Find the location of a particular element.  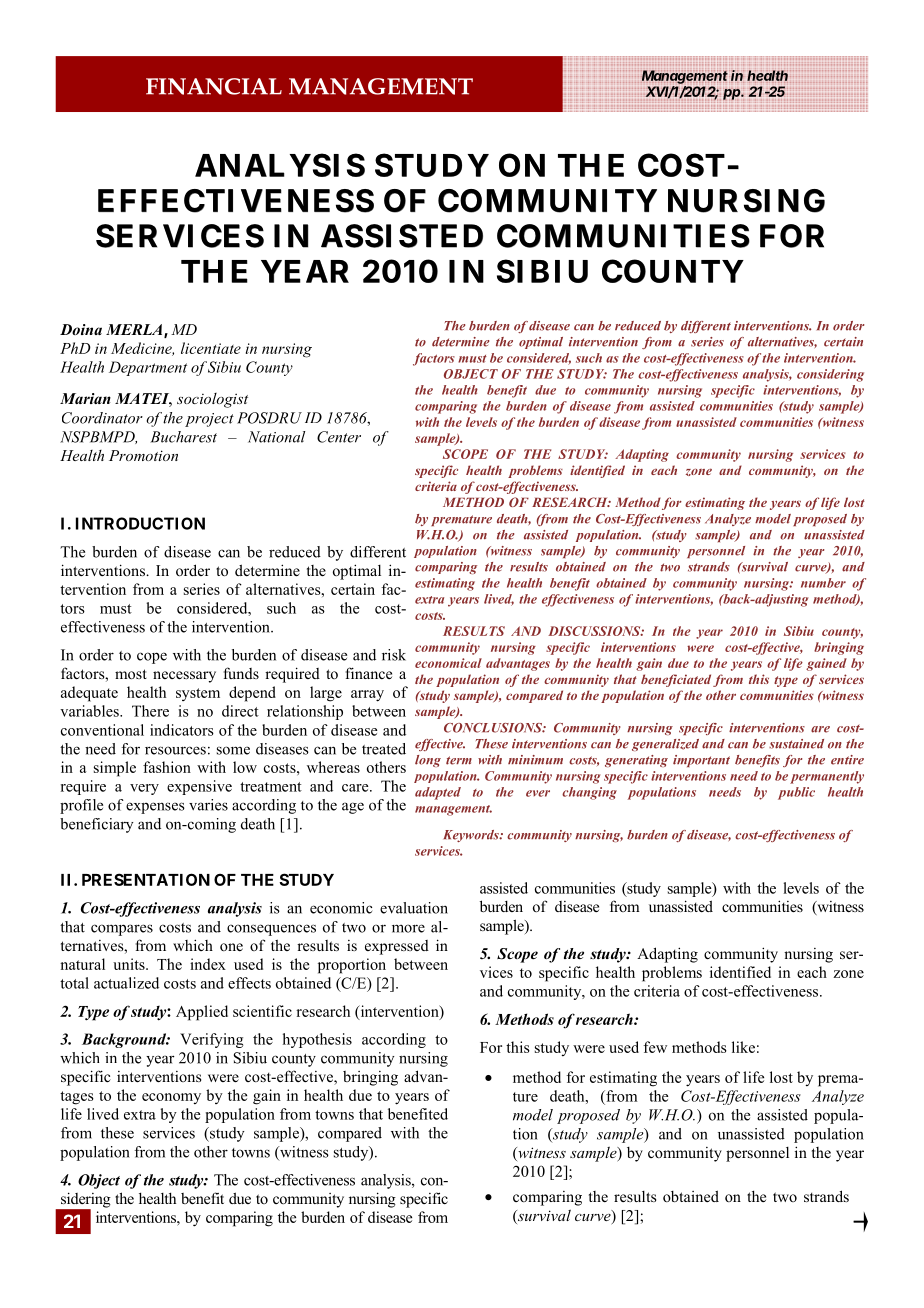

Department is located at coordinates (148, 368).
